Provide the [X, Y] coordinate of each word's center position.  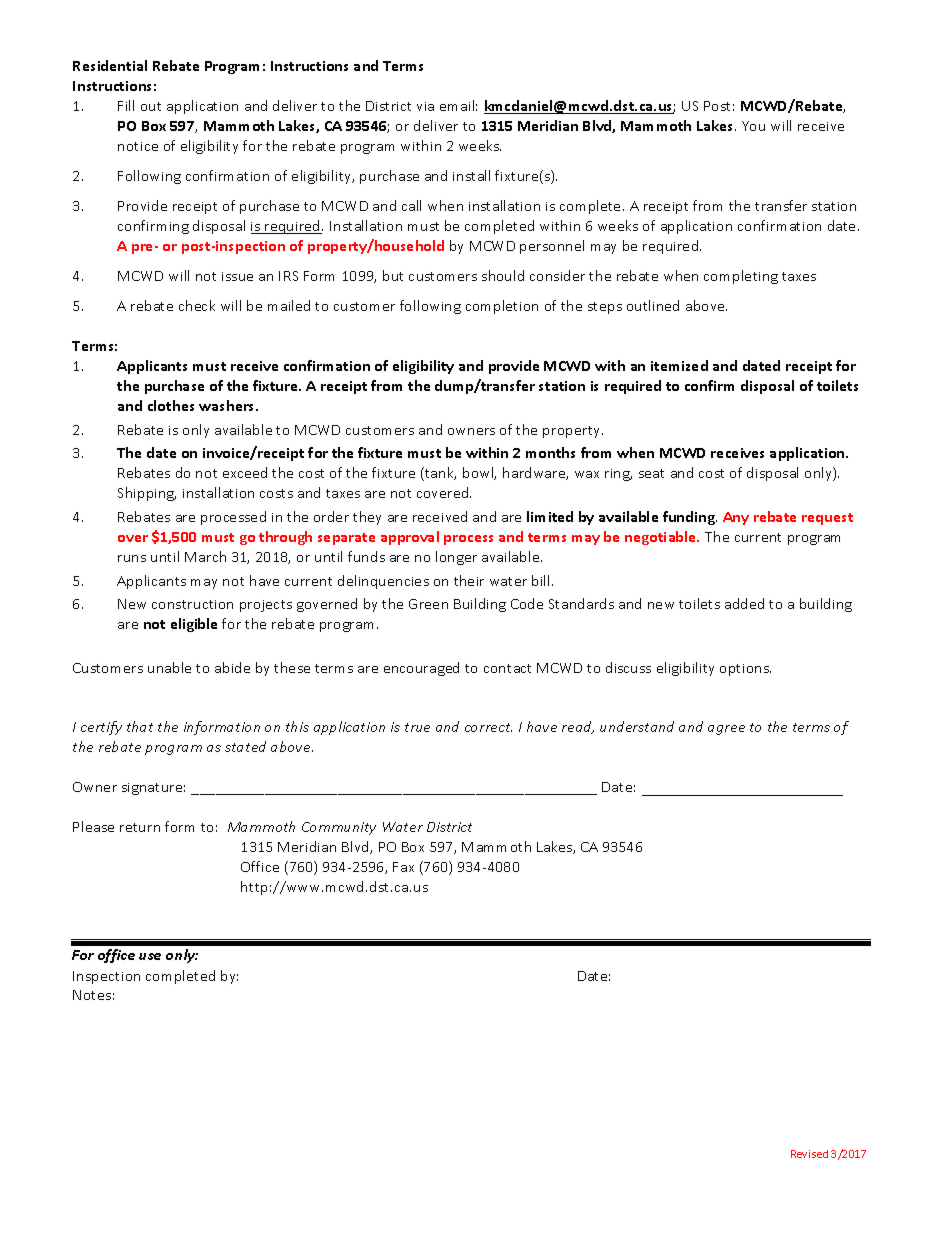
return [140, 827]
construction [192, 604]
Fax [403, 867]
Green [428, 604]
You [753, 126]
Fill [126, 105]
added [744, 603]
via [425, 106]
